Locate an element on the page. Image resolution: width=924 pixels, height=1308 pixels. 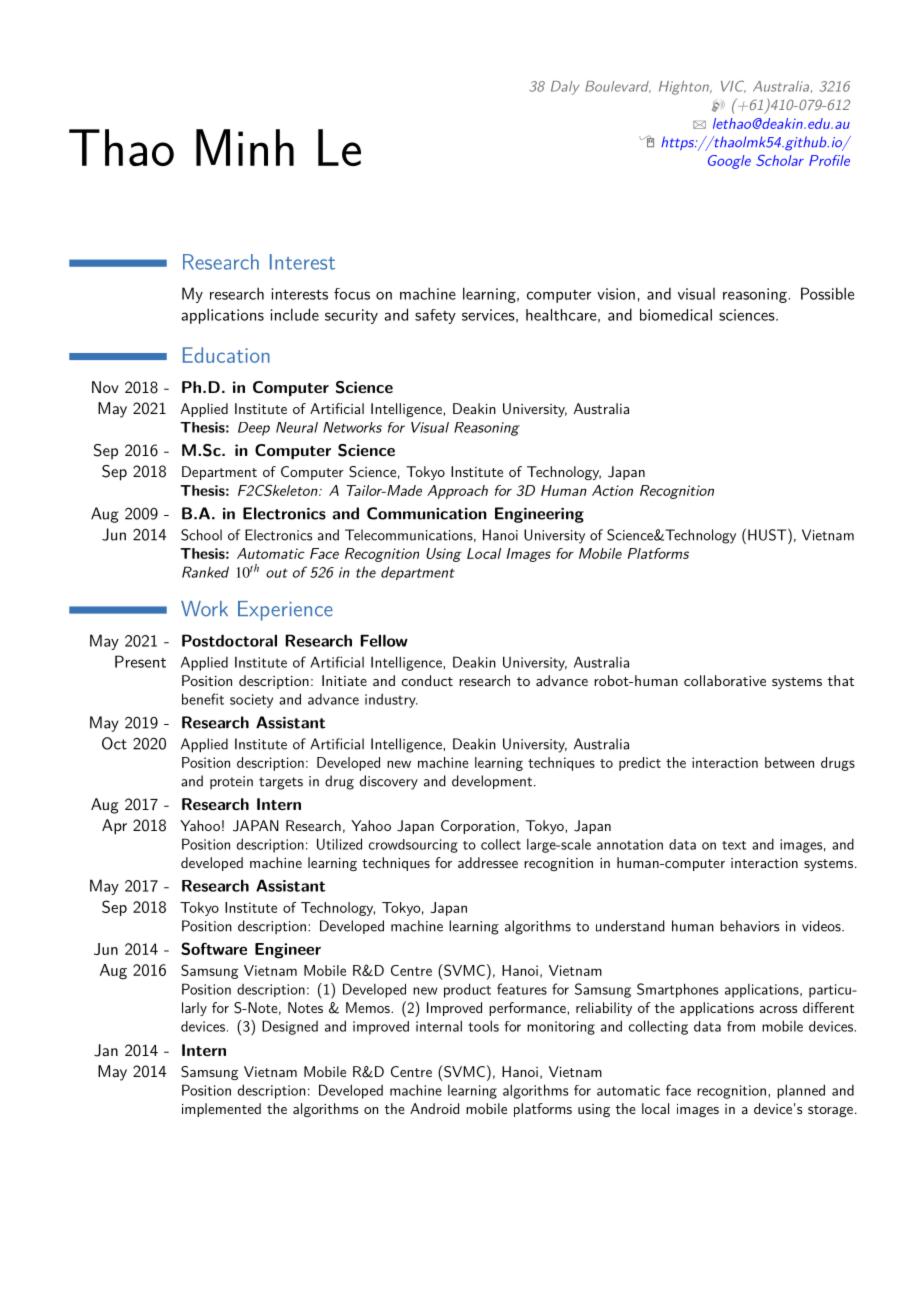
Android is located at coordinates (434, 1108).
